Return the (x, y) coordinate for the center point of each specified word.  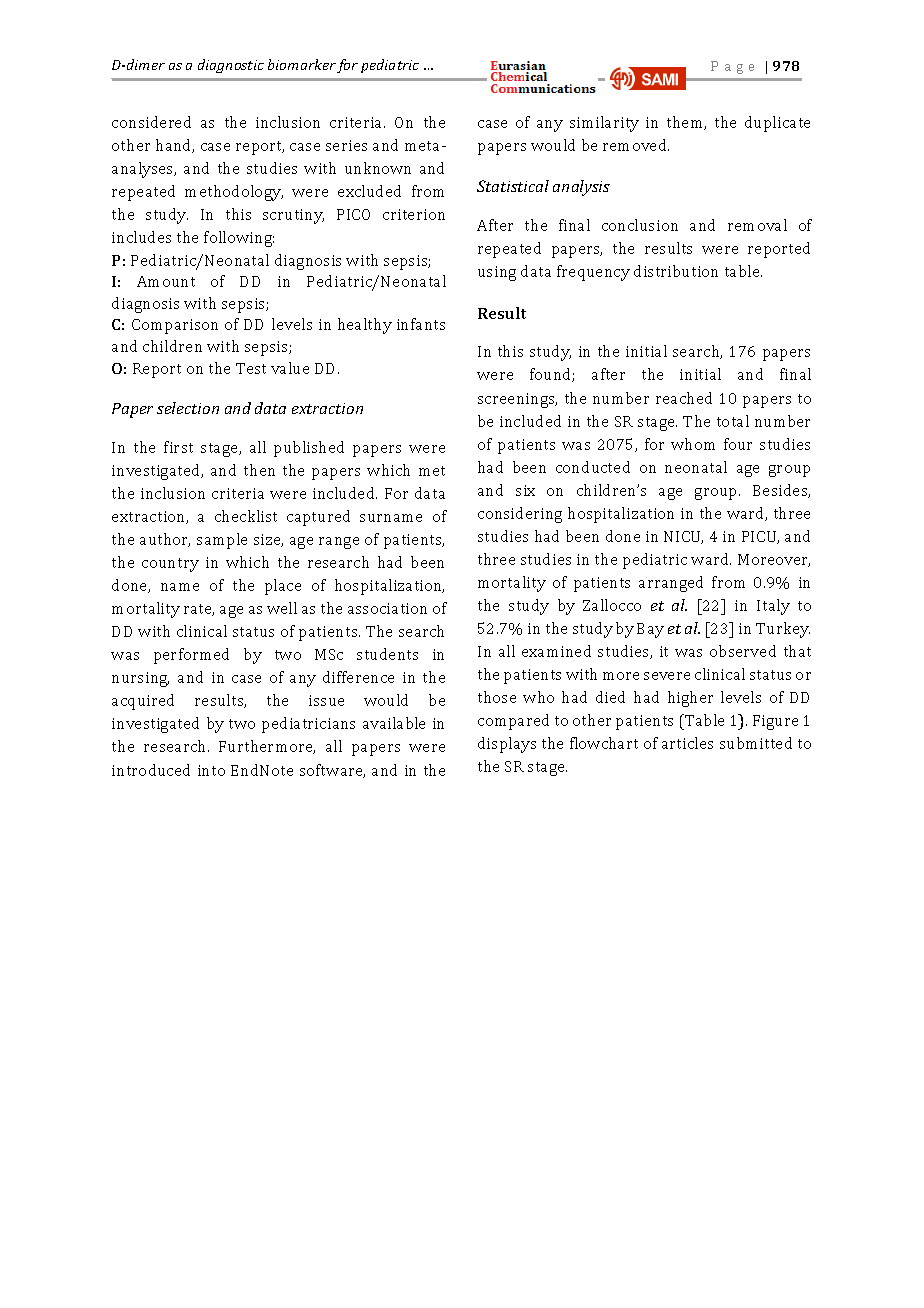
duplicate (777, 124)
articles (687, 743)
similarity (604, 124)
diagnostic (231, 66)
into (211, 770)
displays (507, 745)
